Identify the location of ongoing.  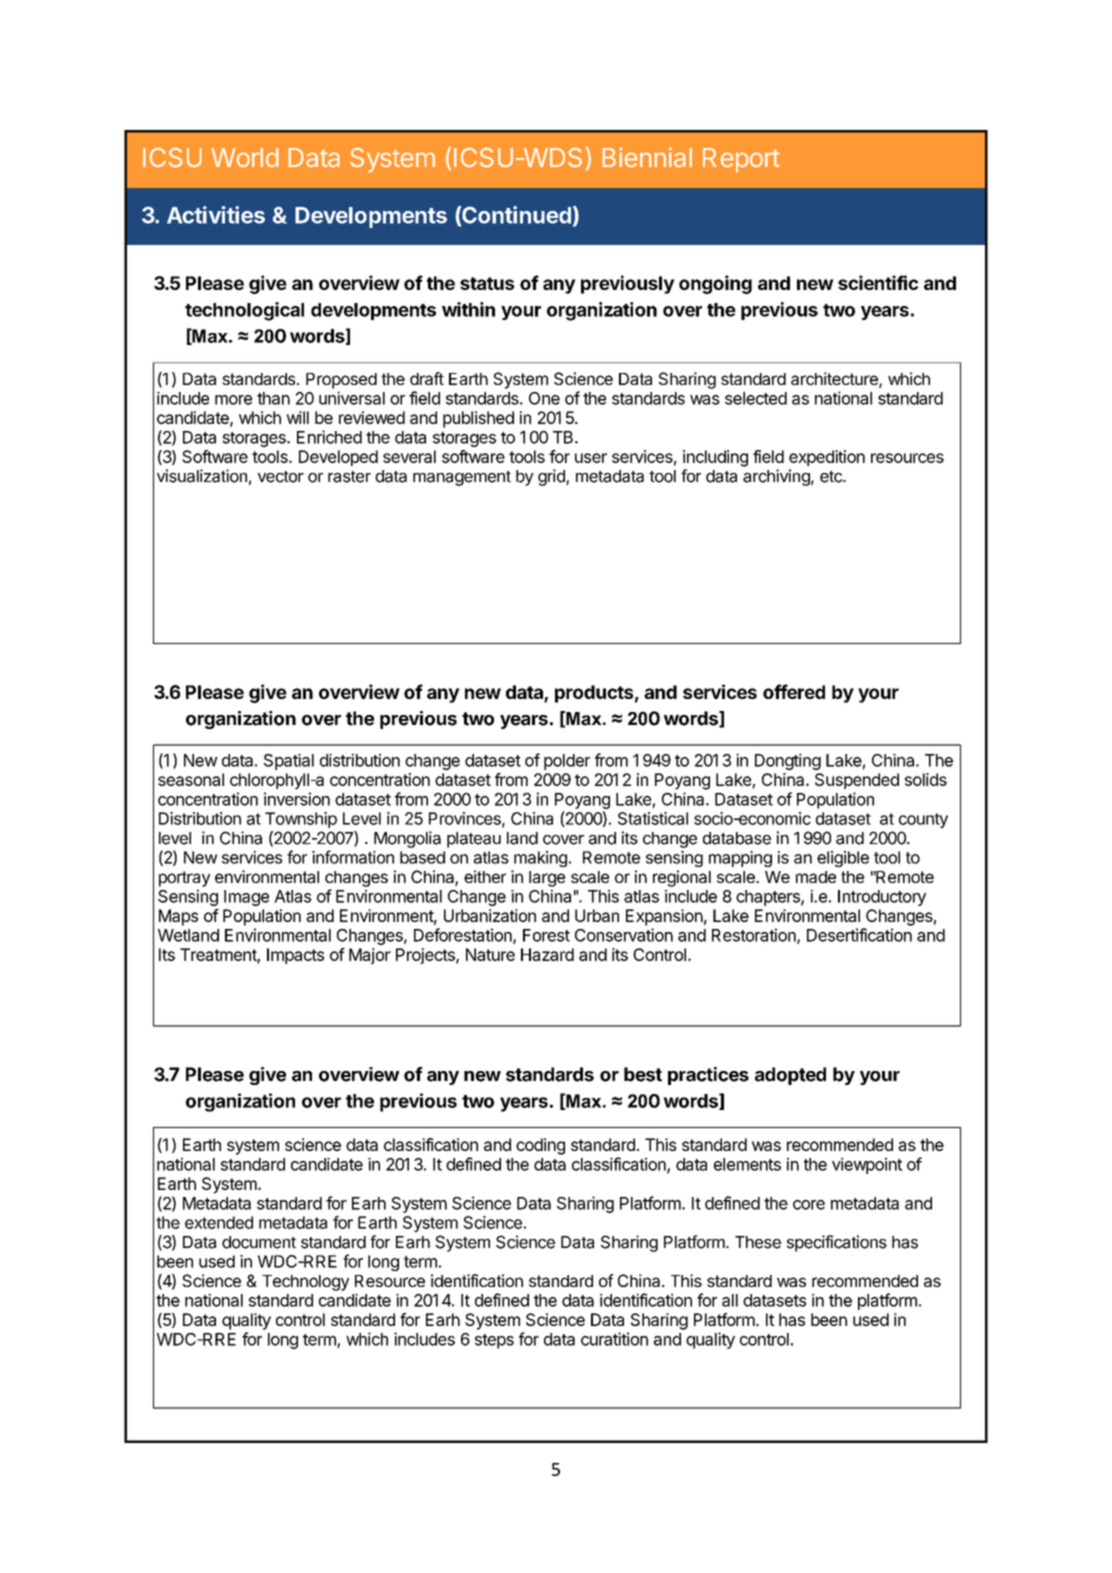
(715, 284).
